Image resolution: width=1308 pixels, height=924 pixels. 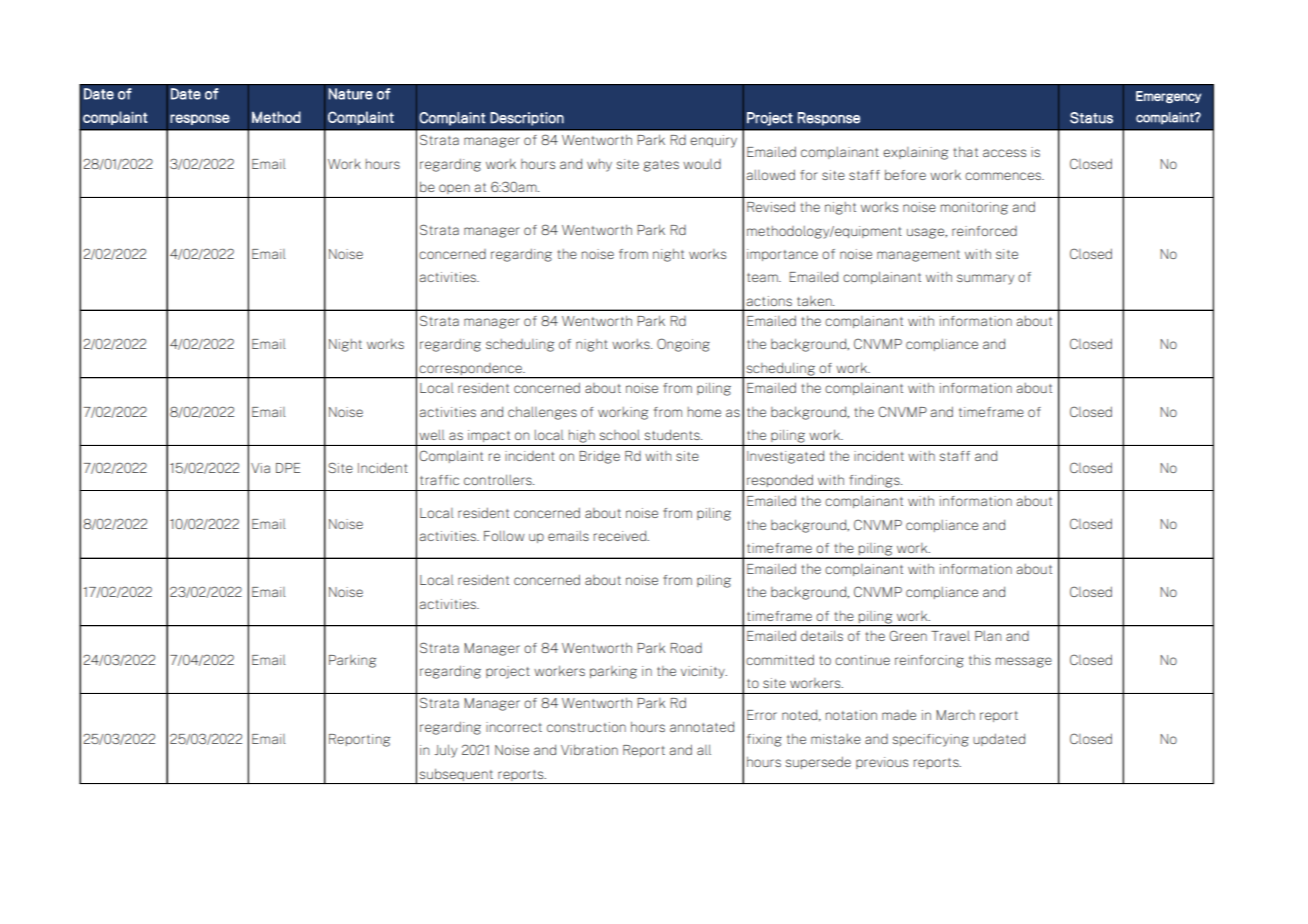 What do you see at coordinates (673, 434) in the screenshot?
I see `students` at bounding box center [673, 434].
